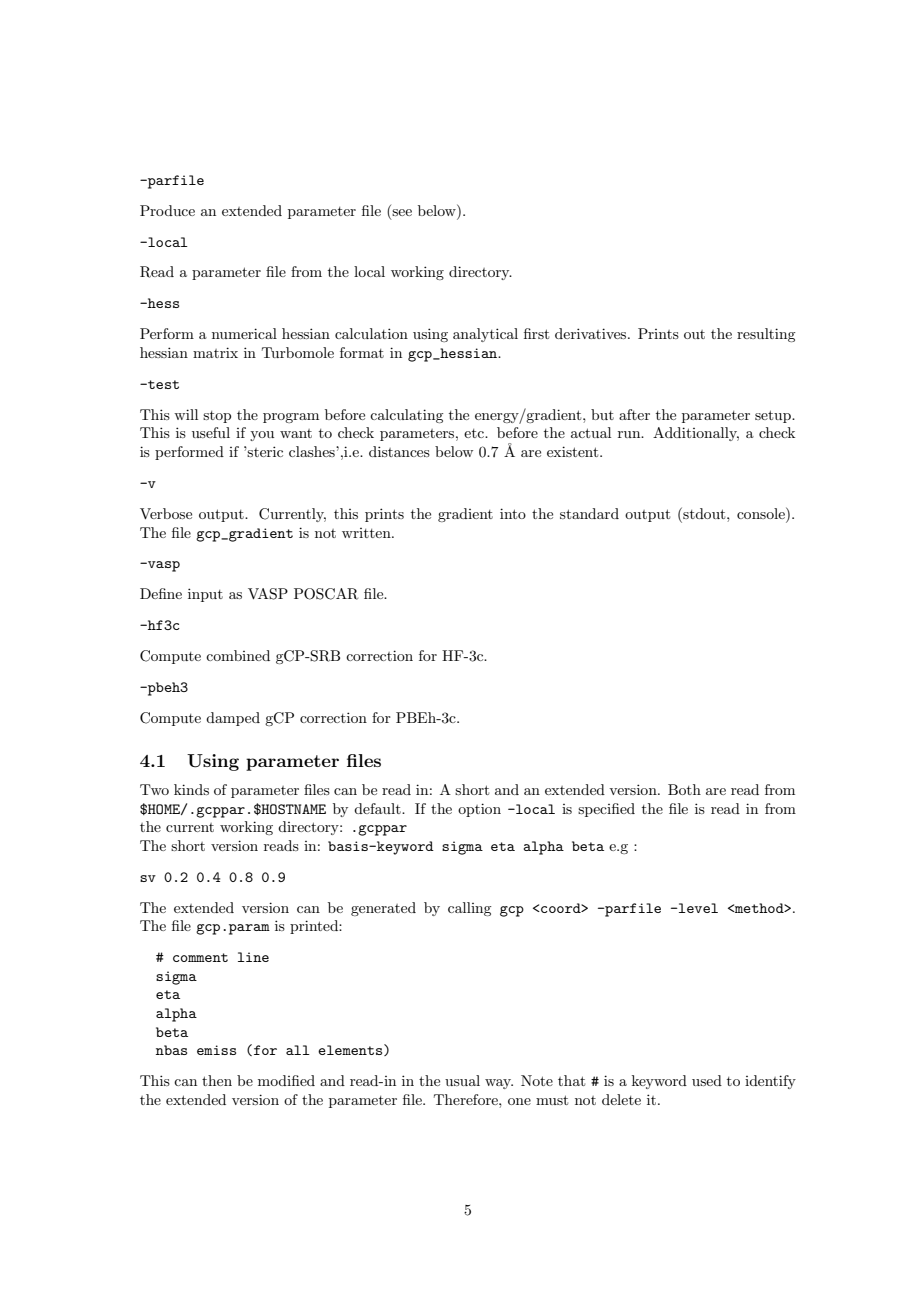  I want to click on input, so click(205, 595).
